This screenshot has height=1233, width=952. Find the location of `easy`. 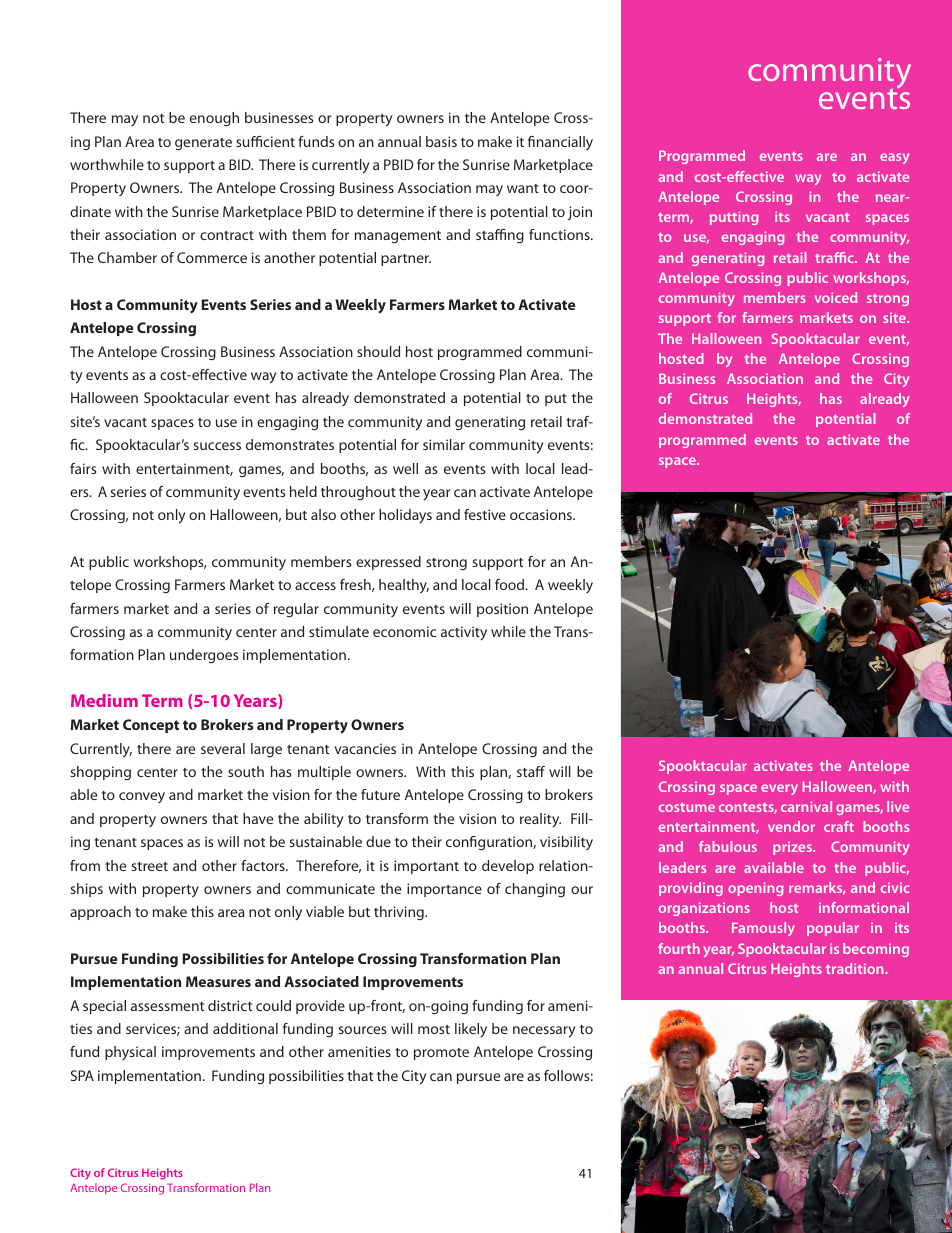

easy is located at coordinates (894, 158).
